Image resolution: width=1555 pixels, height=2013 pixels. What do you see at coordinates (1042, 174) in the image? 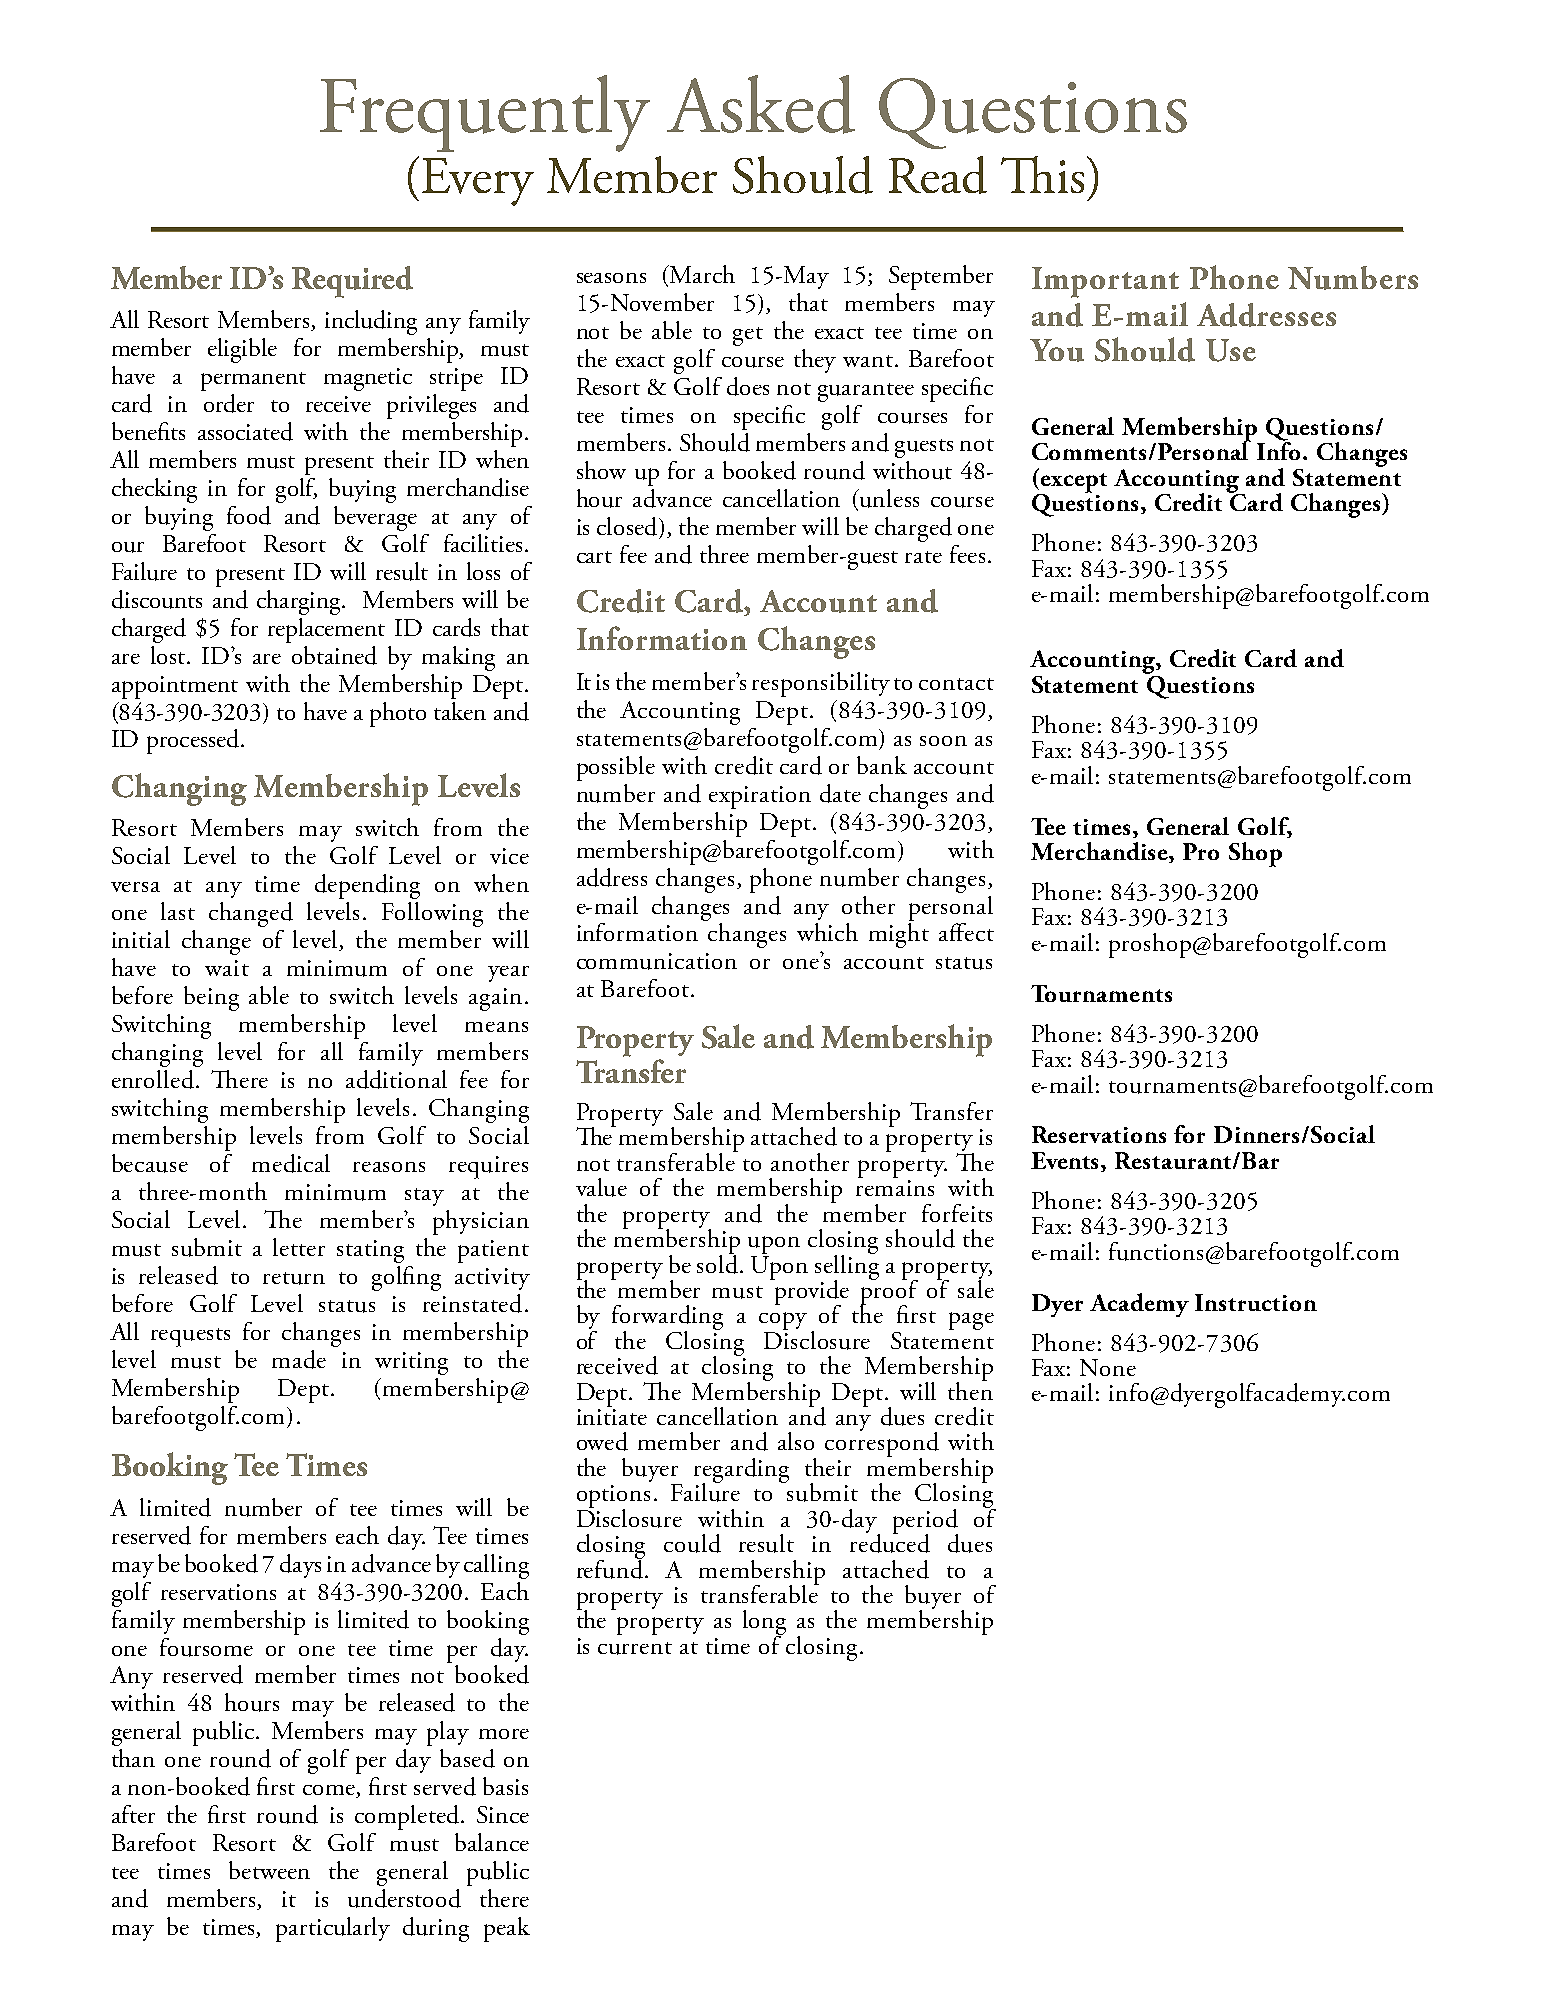
I see `This` at bounding box center [1042, 174].
